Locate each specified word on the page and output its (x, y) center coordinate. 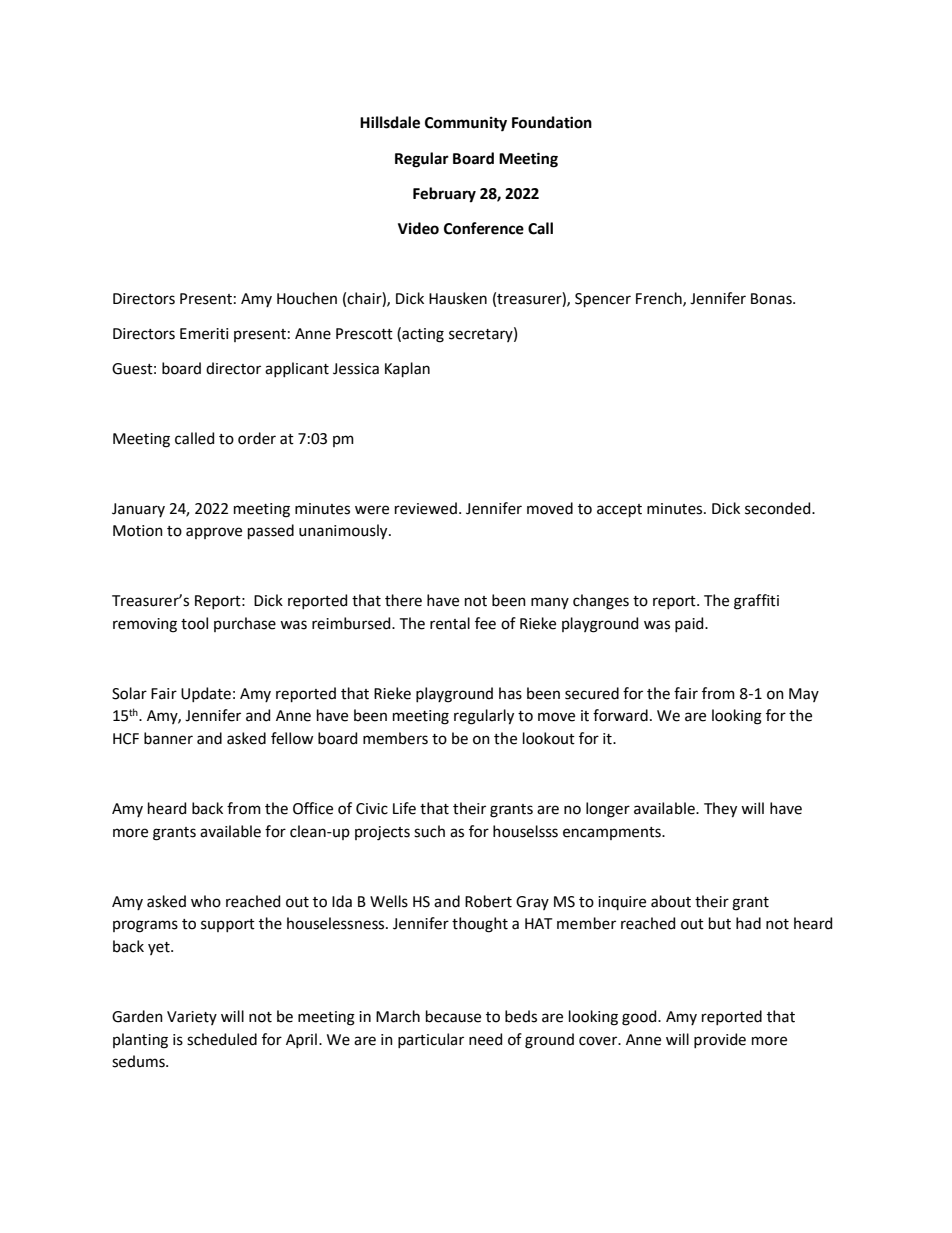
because (453, 1016)
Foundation (552, 122)
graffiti (756, 602)
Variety (192, 1018)
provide (720, 1040)
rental (450, 623)
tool (194, 623)
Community (466, 124)
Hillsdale (390, 122)
